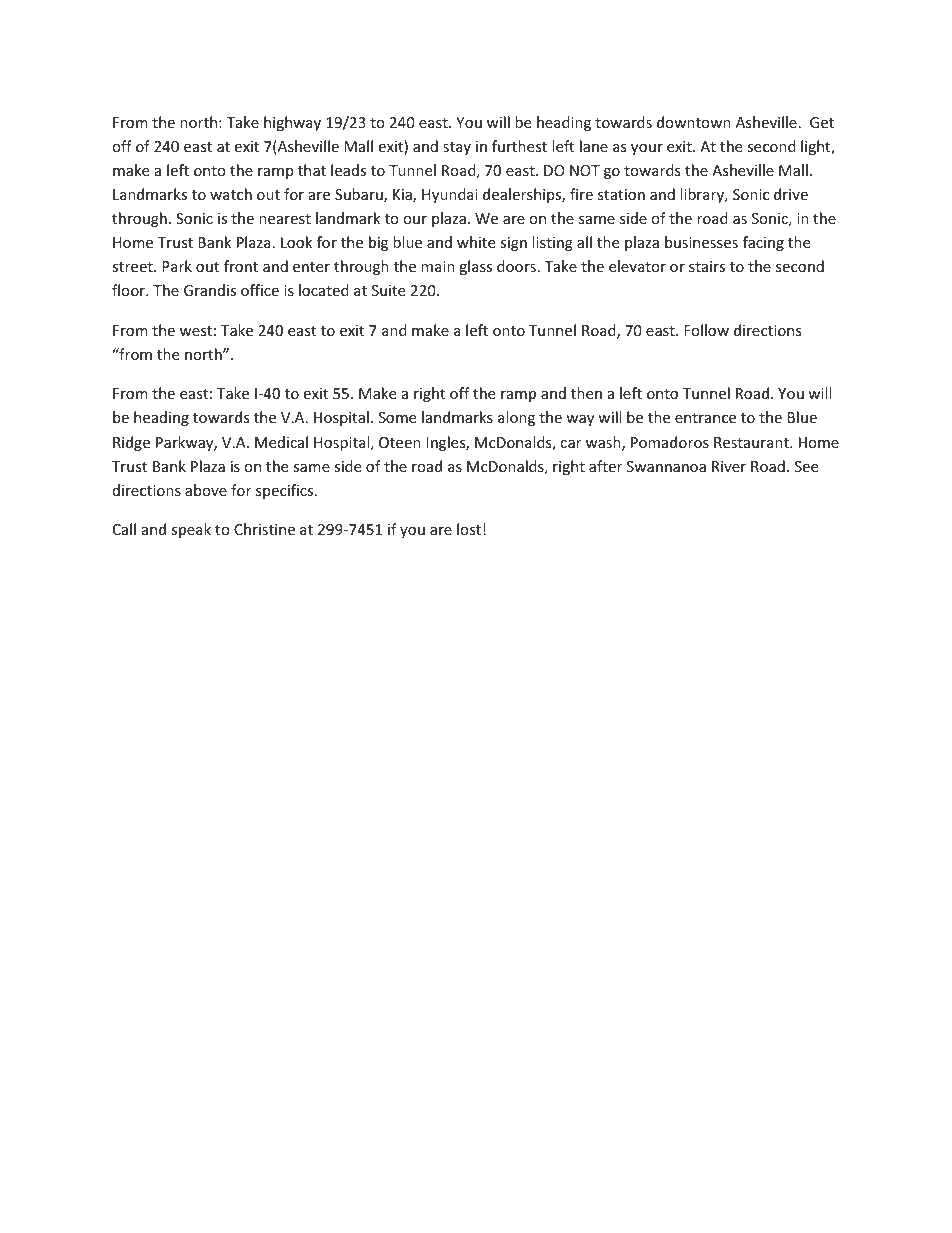  I want to click on lost, so click(470, 529).
